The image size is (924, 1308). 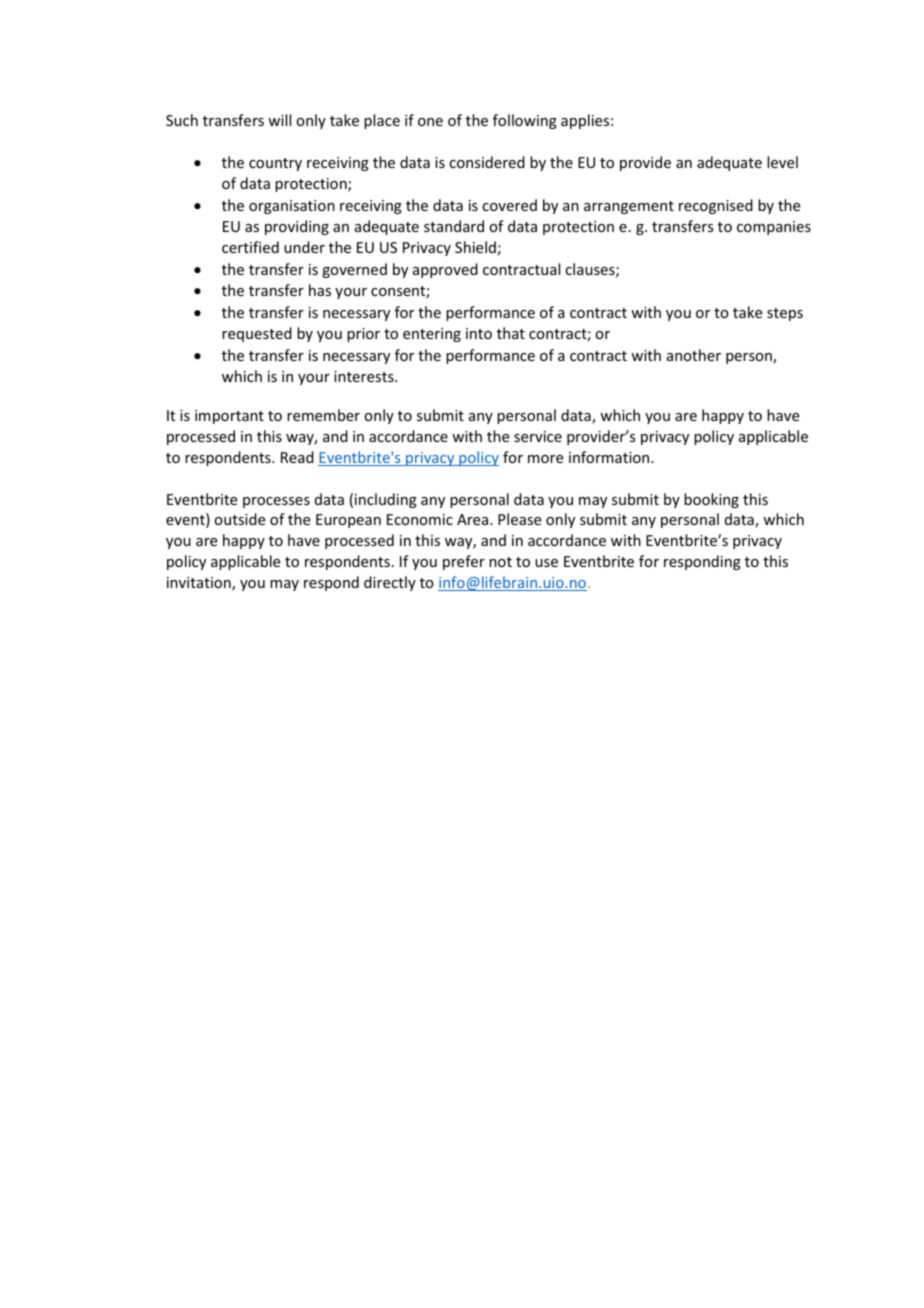 What do you see at coordinates (782, 162) in the screenshot?
I see `level` at bounding box center [782, 162].
